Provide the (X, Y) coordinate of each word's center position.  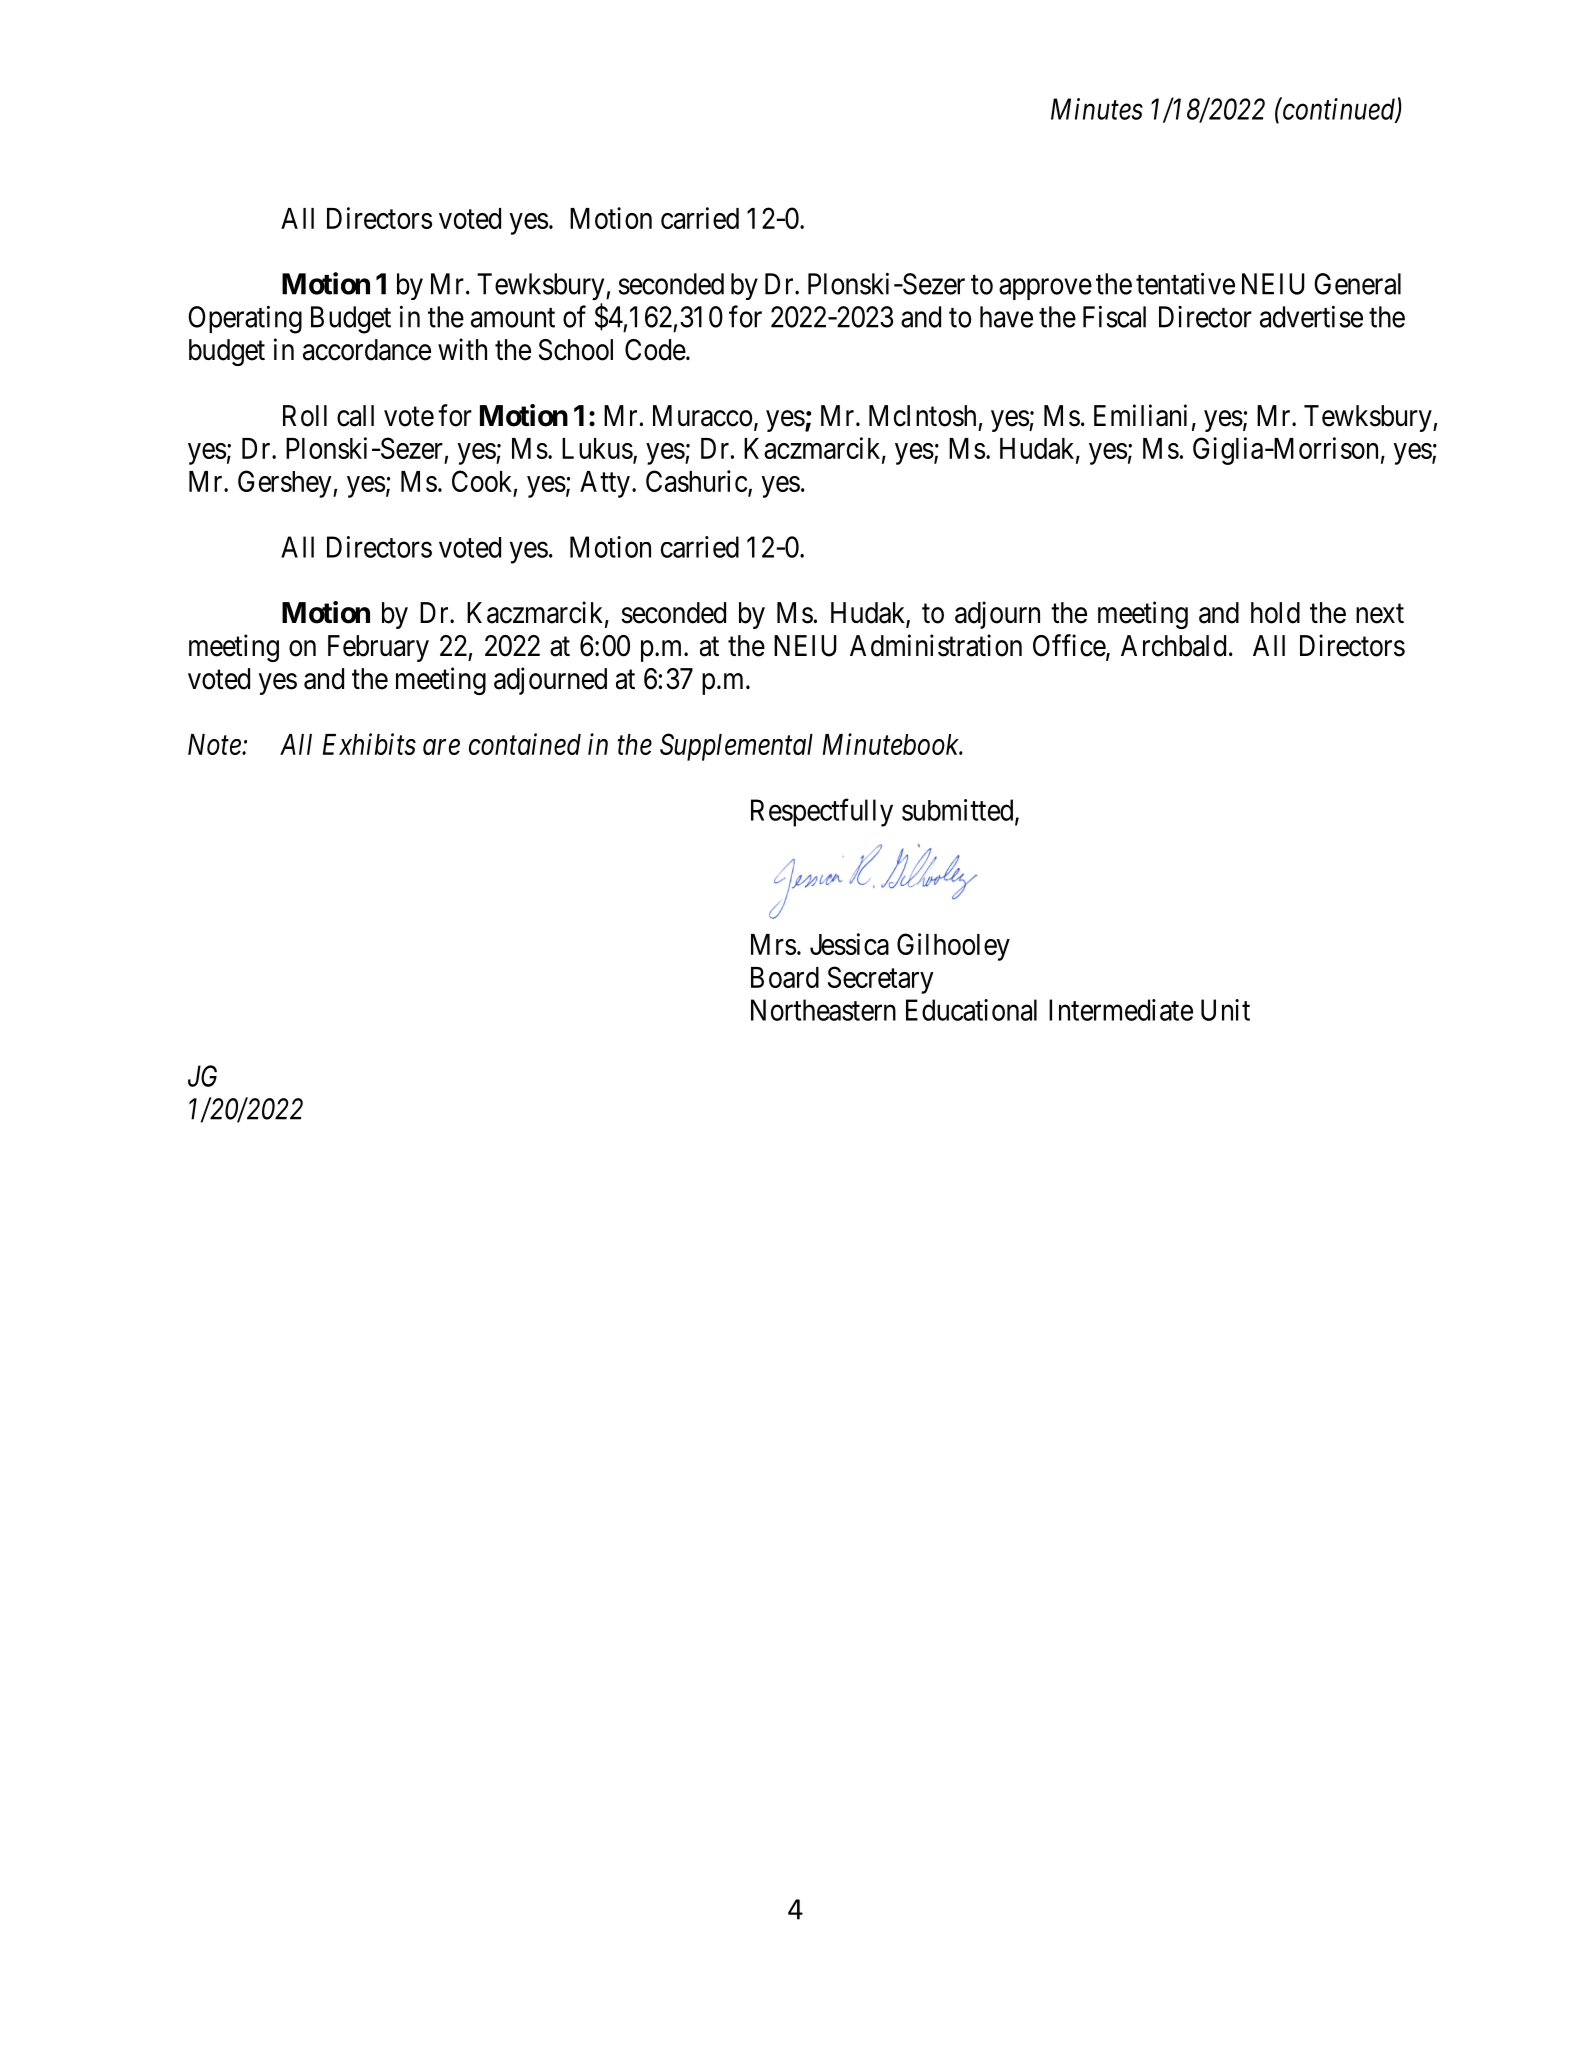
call (355, 416)
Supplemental (736, 747)
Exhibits (369, 744)
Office (1070, 646)
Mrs (773, 944)
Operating (245, 320)
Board (785, 977)
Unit (1225, 1010)
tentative (1185, 283)
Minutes (1097, 109)
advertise (1311, 317)
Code (655, 350)
